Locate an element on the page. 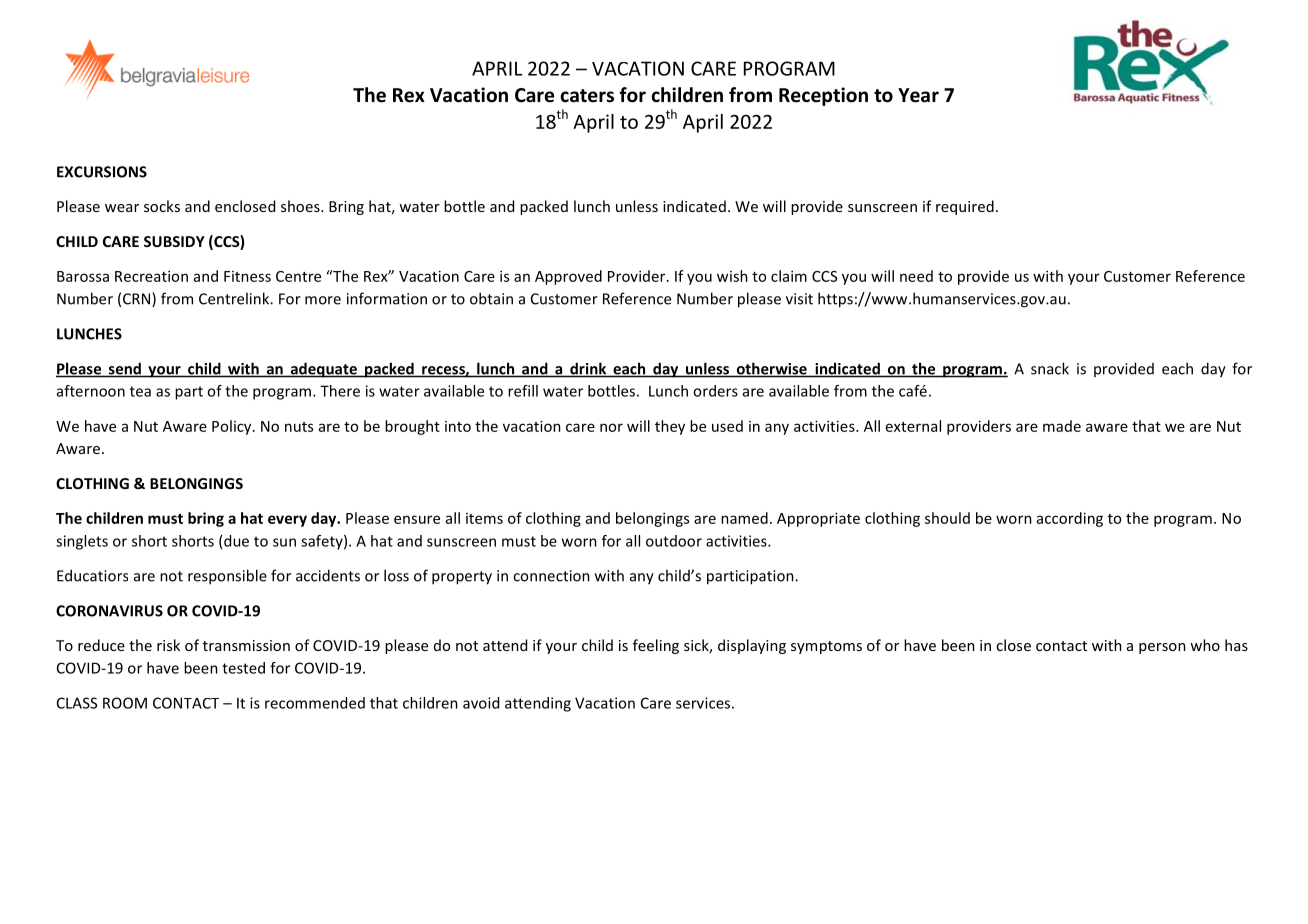  wish is located at coordinates (732, 276).
